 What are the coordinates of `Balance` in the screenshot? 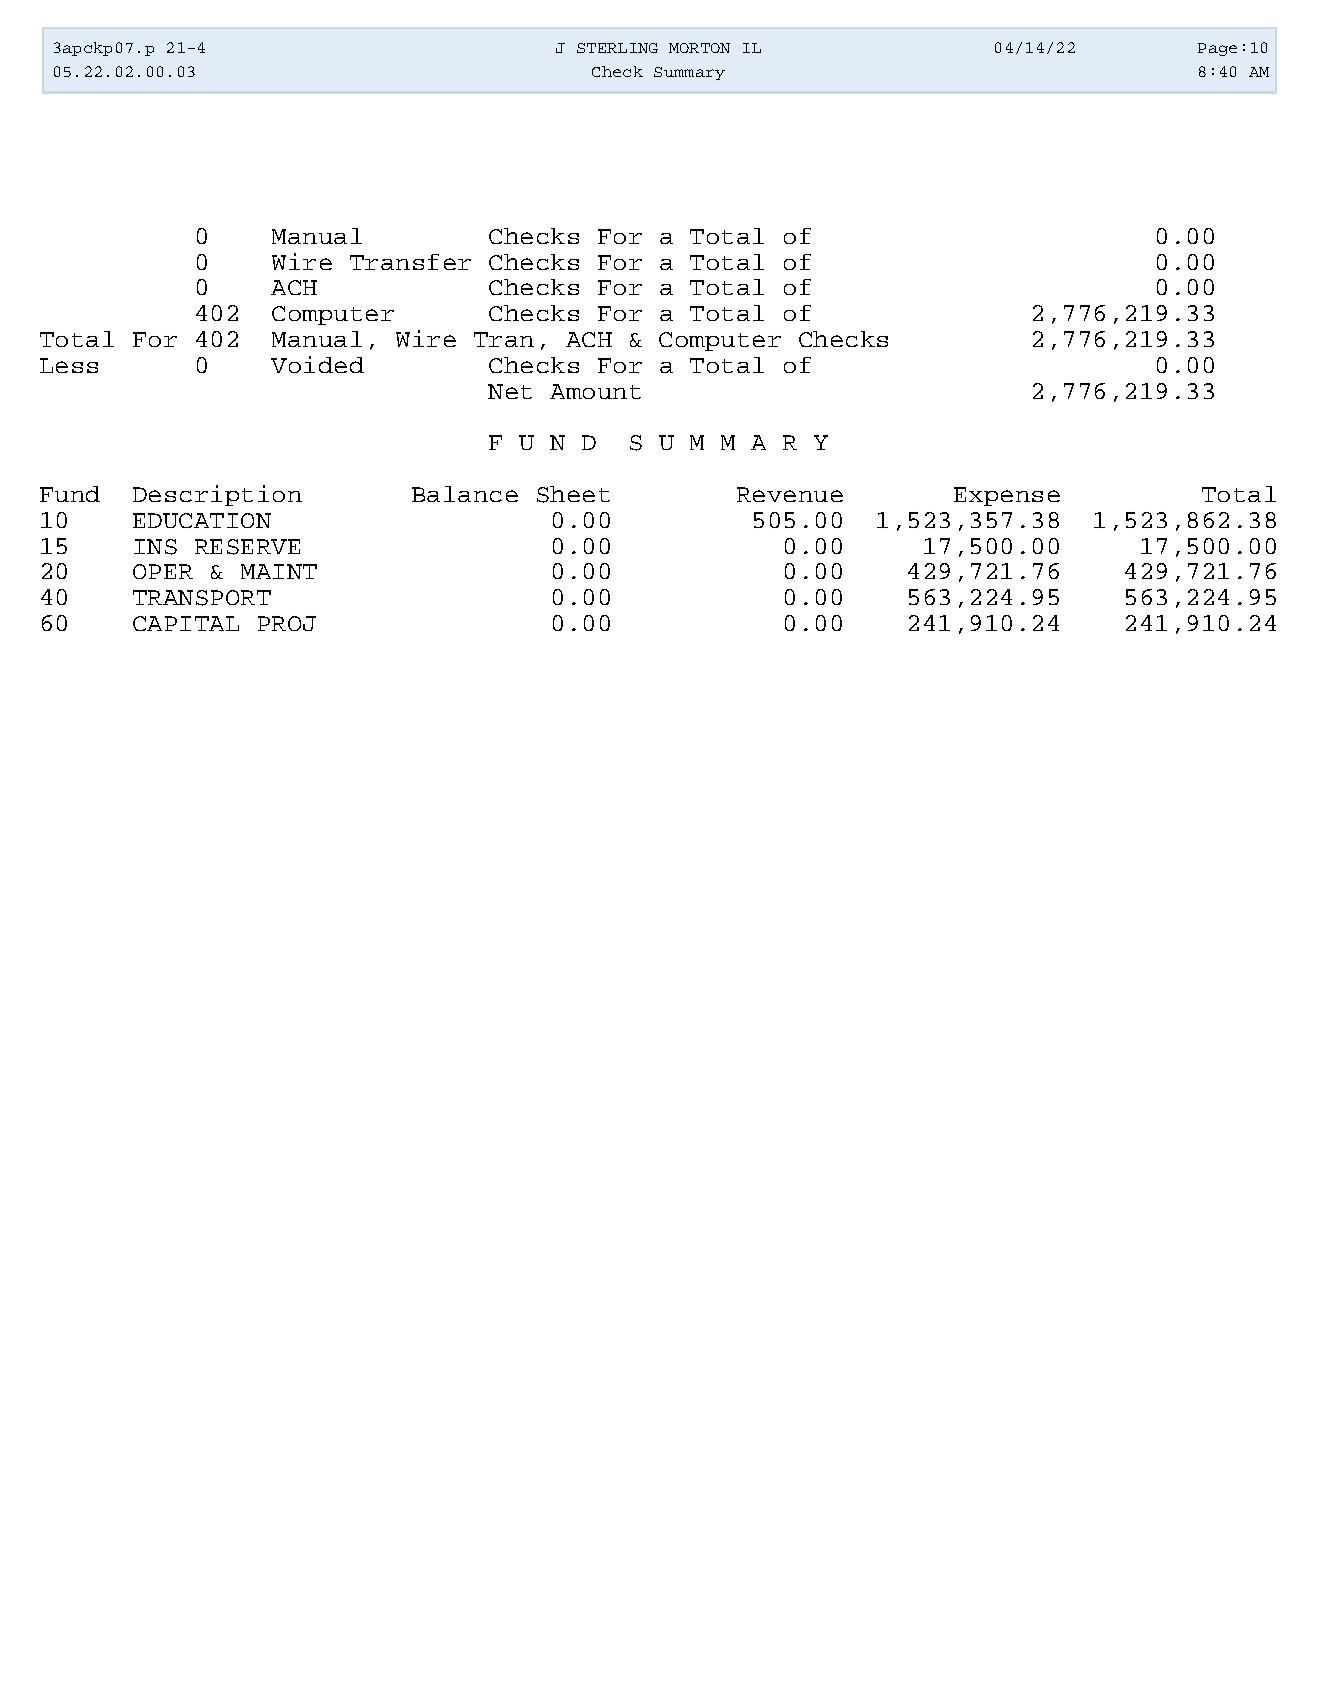 It's located at (465, 494).
